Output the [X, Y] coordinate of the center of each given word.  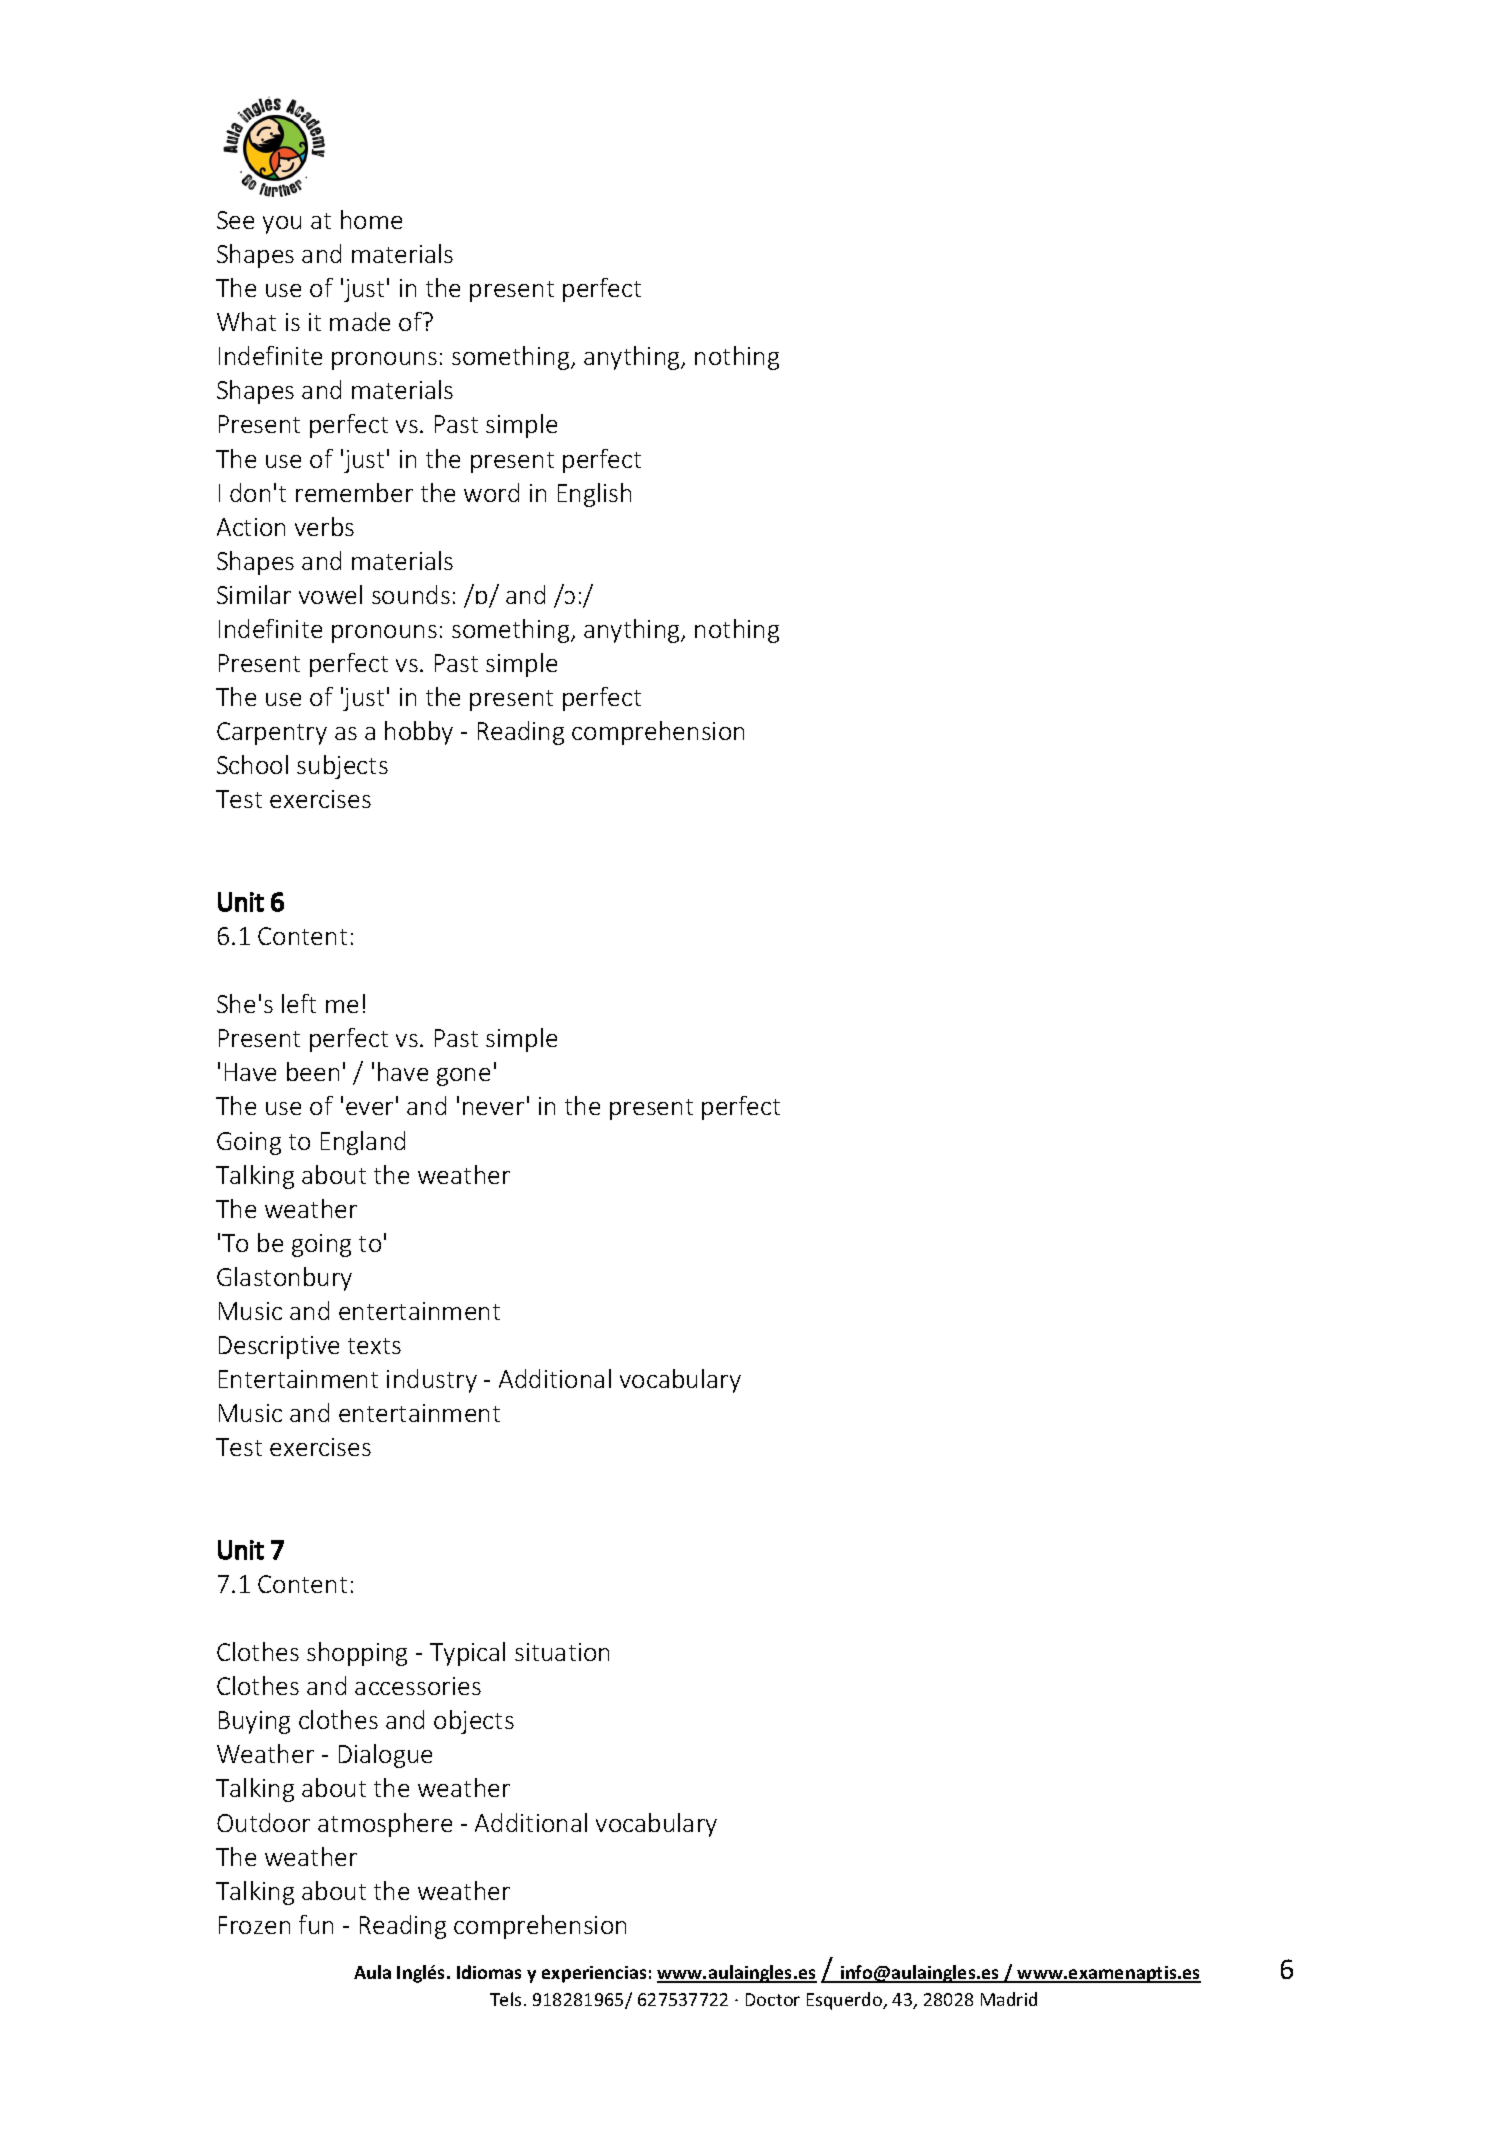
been [313, 1071]
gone [463, 1077]
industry [432, 1381]
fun [316, 1924]
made [360, 321]
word [491, 492]
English [594, 495]
